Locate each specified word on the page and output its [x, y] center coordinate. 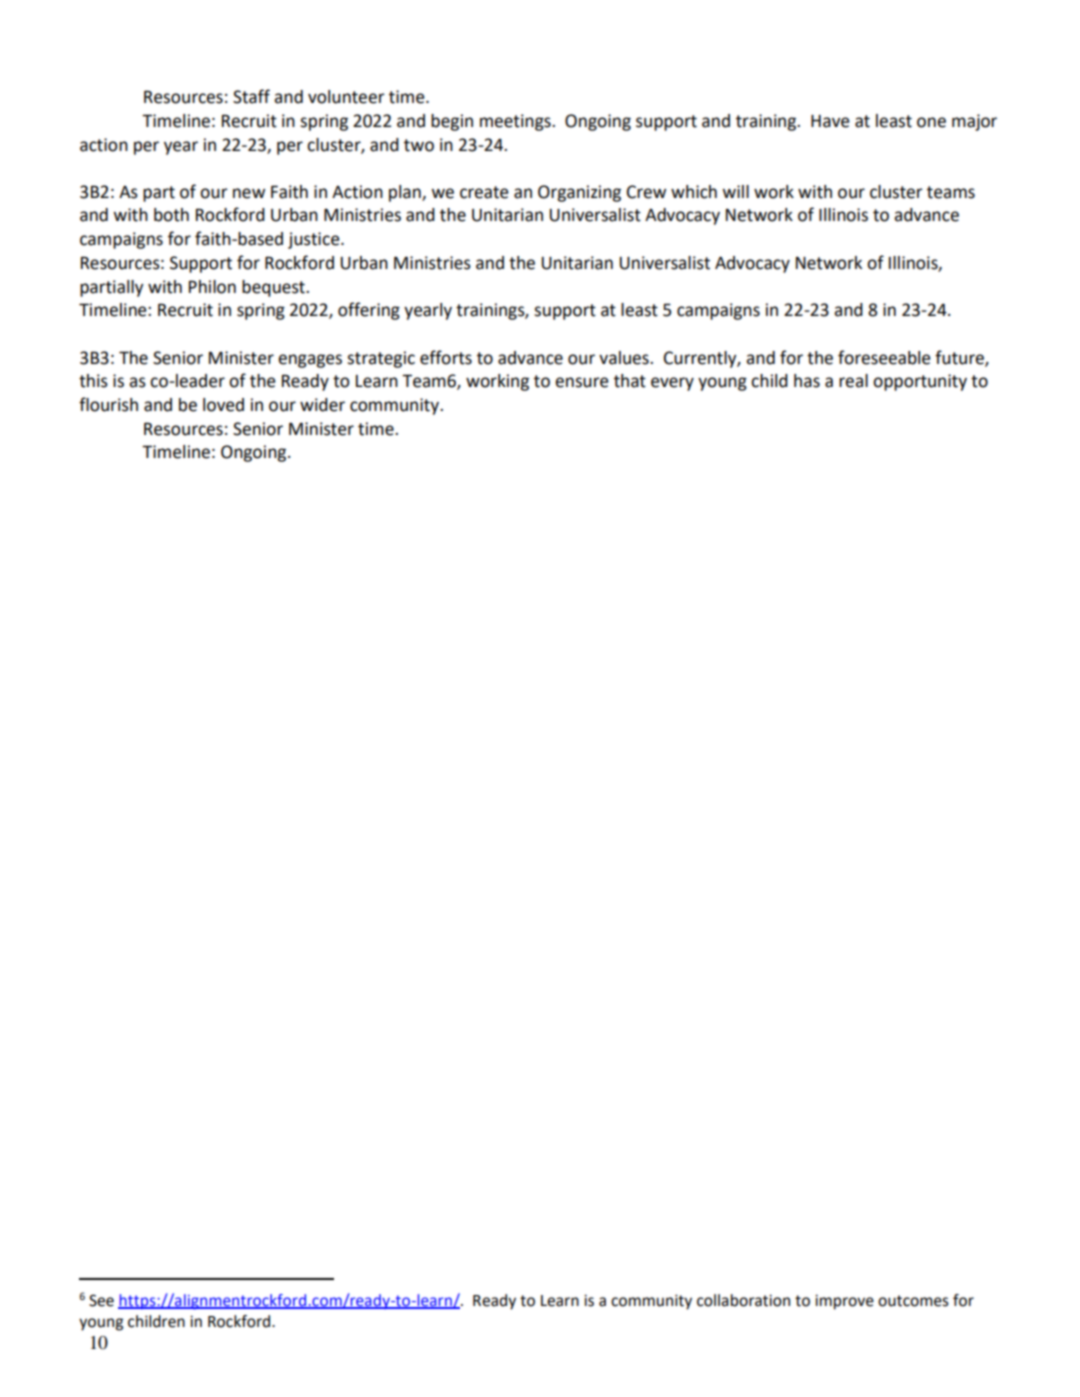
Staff [251, 96]
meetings [516, 122]
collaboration [743, 1300]
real [853, 381]
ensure [582, 382]
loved [223, 405]
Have [830, 121]
